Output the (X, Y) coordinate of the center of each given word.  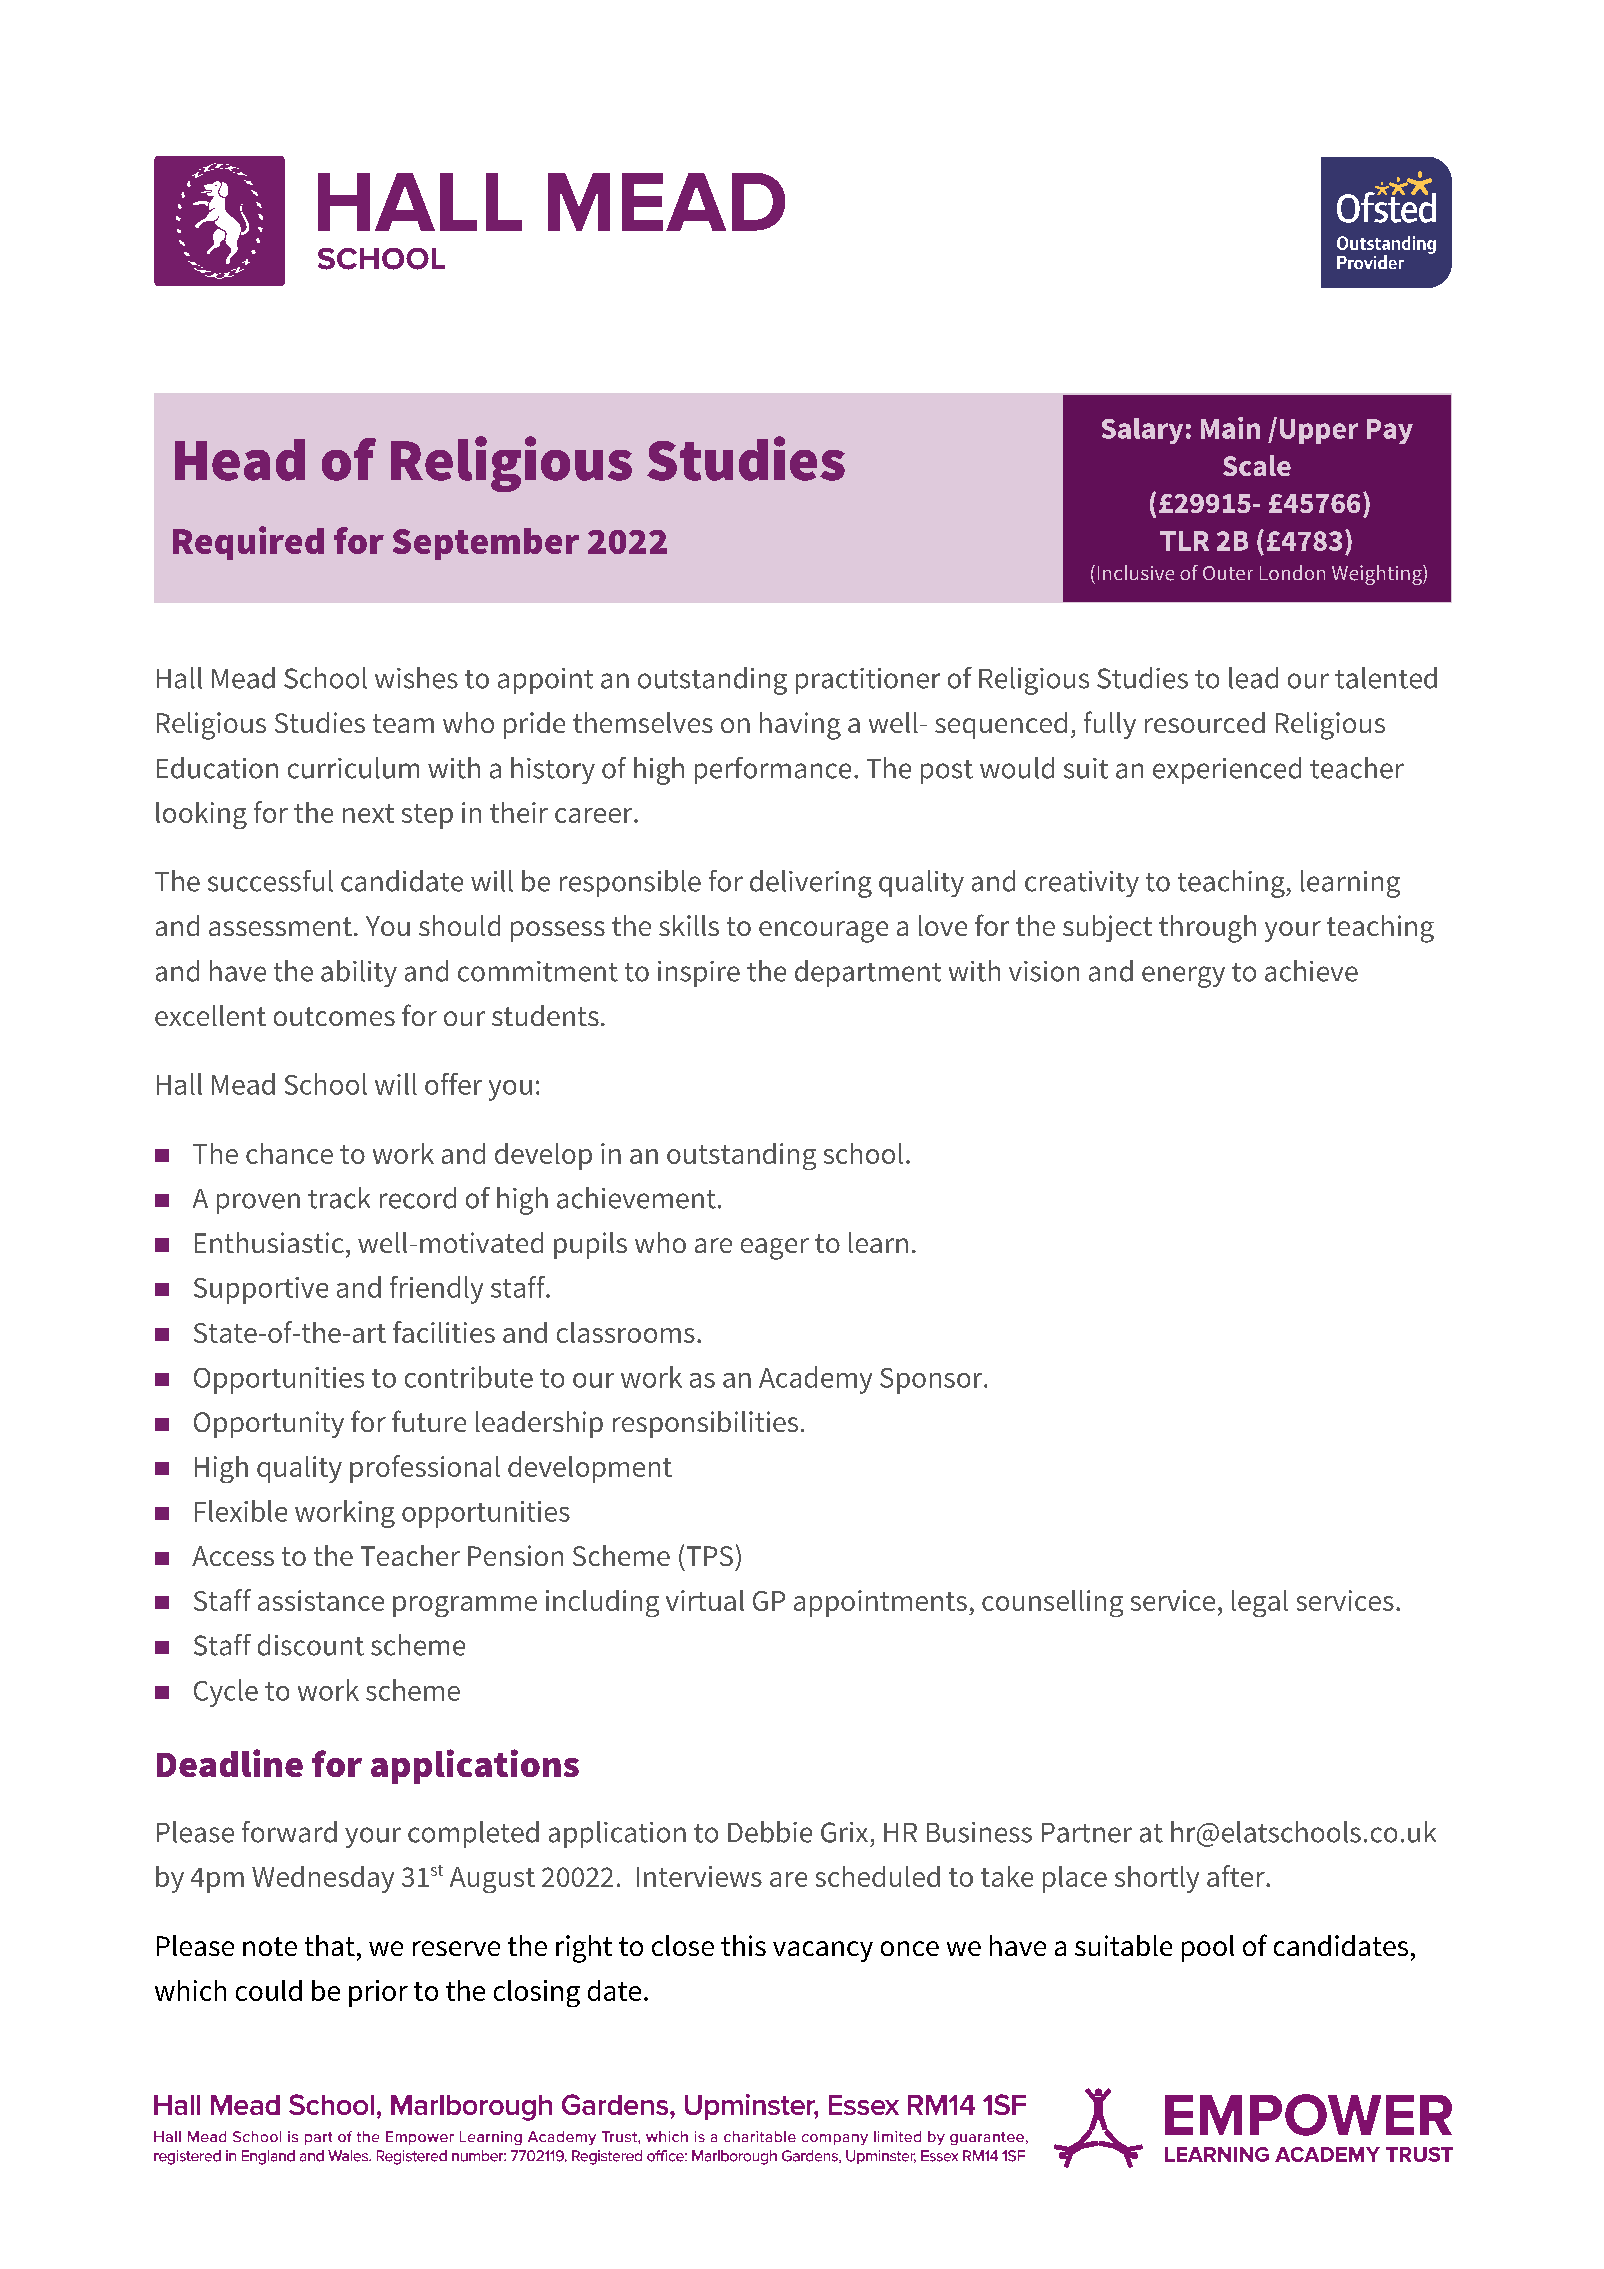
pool (1208, 1948)
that (330, 1945)
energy (1183, 977)
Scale (1257, 465)
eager (775, 1249)
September (486, 544)
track (339, 1198)
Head (240, 460)
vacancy (823, 1951)
